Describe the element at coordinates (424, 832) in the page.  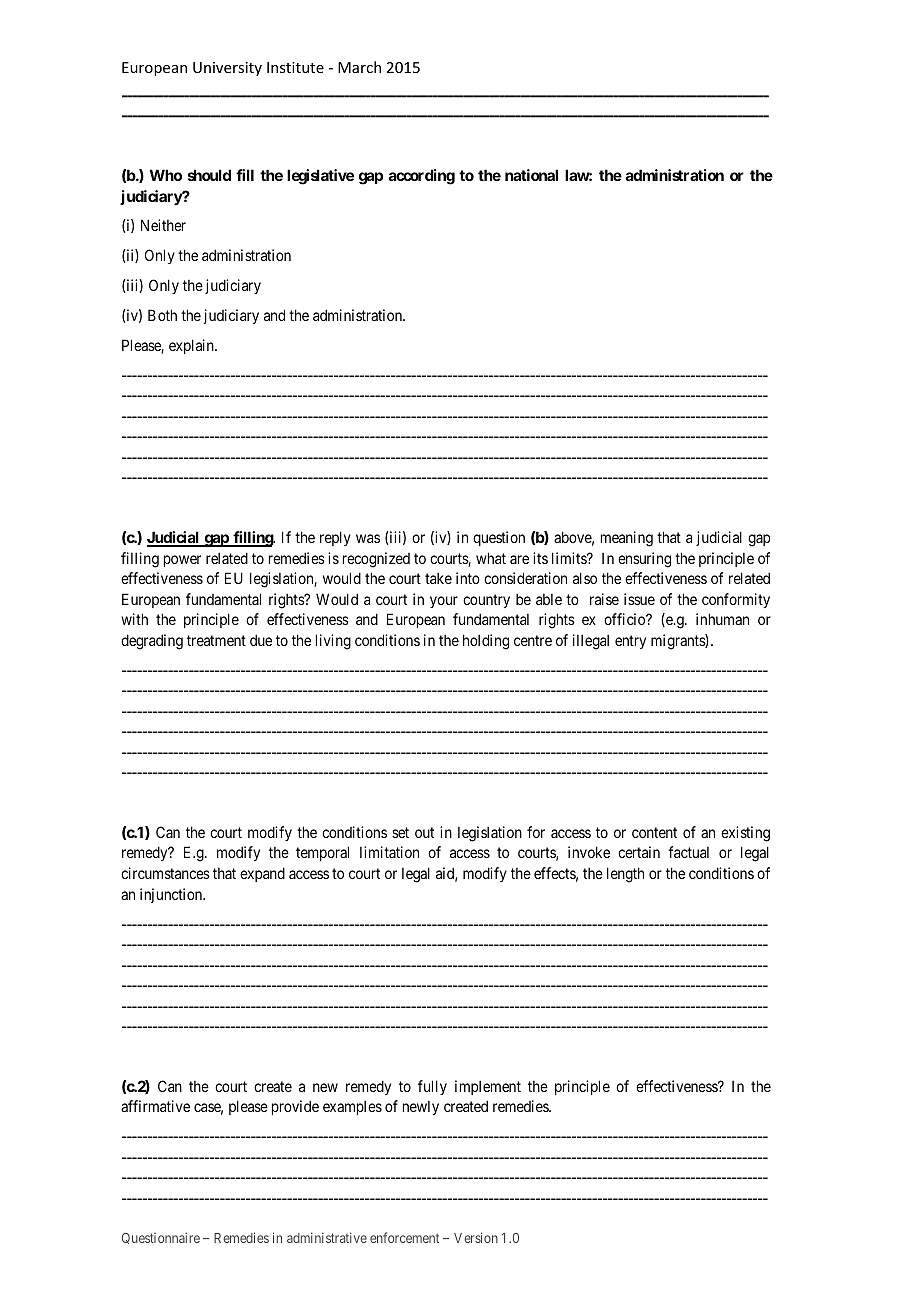
I see `out` at that location.
